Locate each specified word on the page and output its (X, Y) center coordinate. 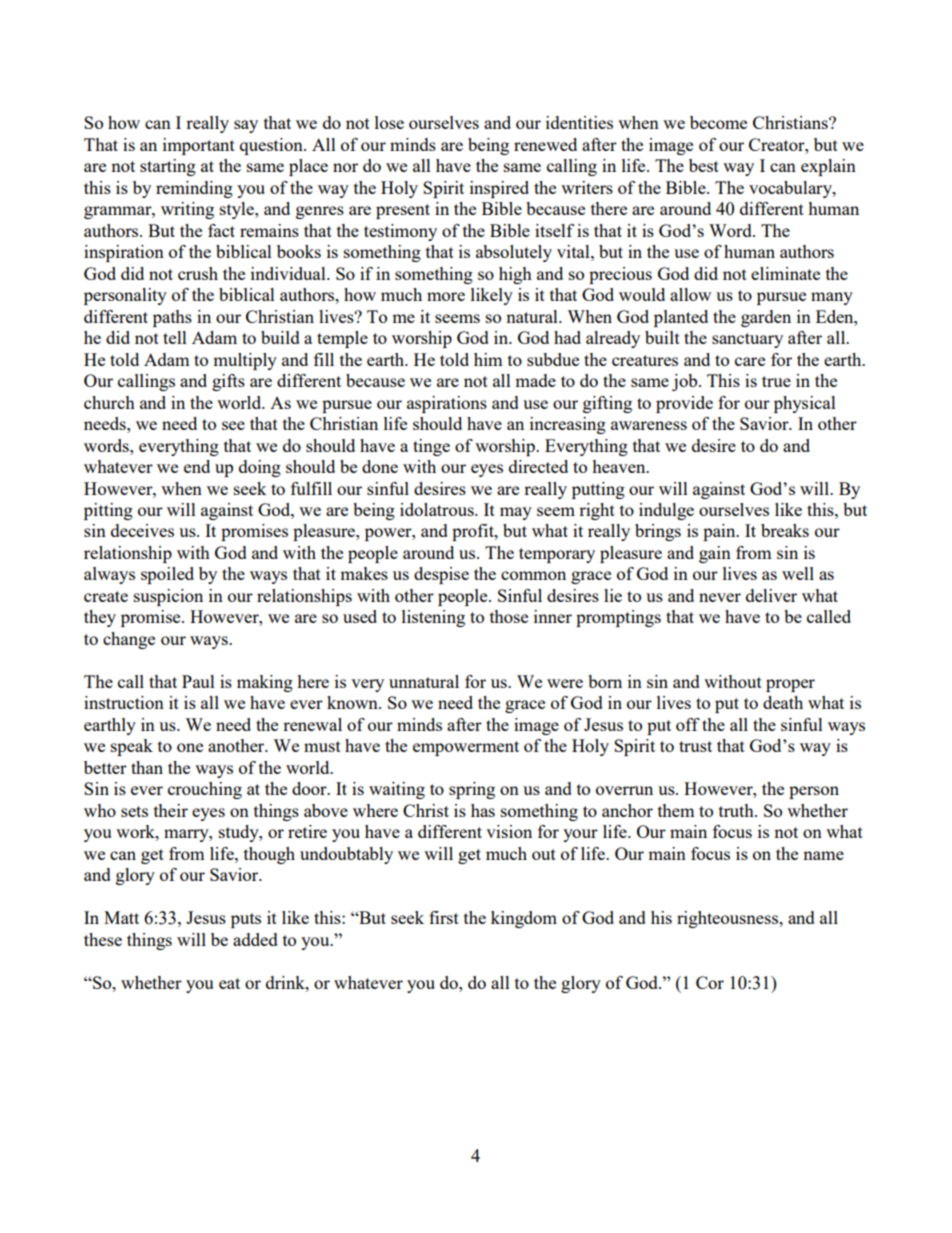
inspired (499, 189)
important (199, 146)
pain (720, 532)
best (704, 165)
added (255, 939)
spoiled (167, 575)
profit (474, 532)
